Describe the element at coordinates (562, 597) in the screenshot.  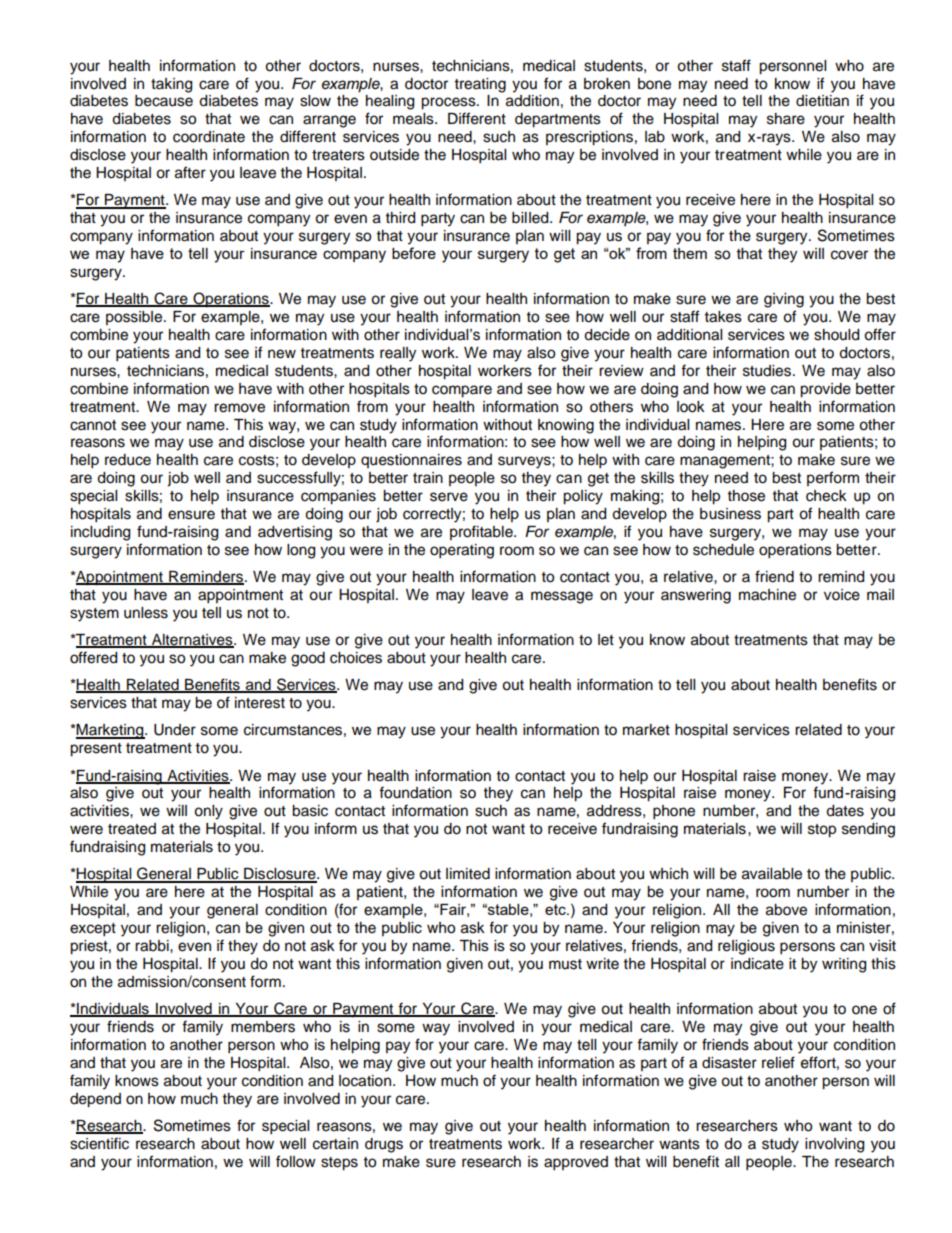
I see `message` at that location.
